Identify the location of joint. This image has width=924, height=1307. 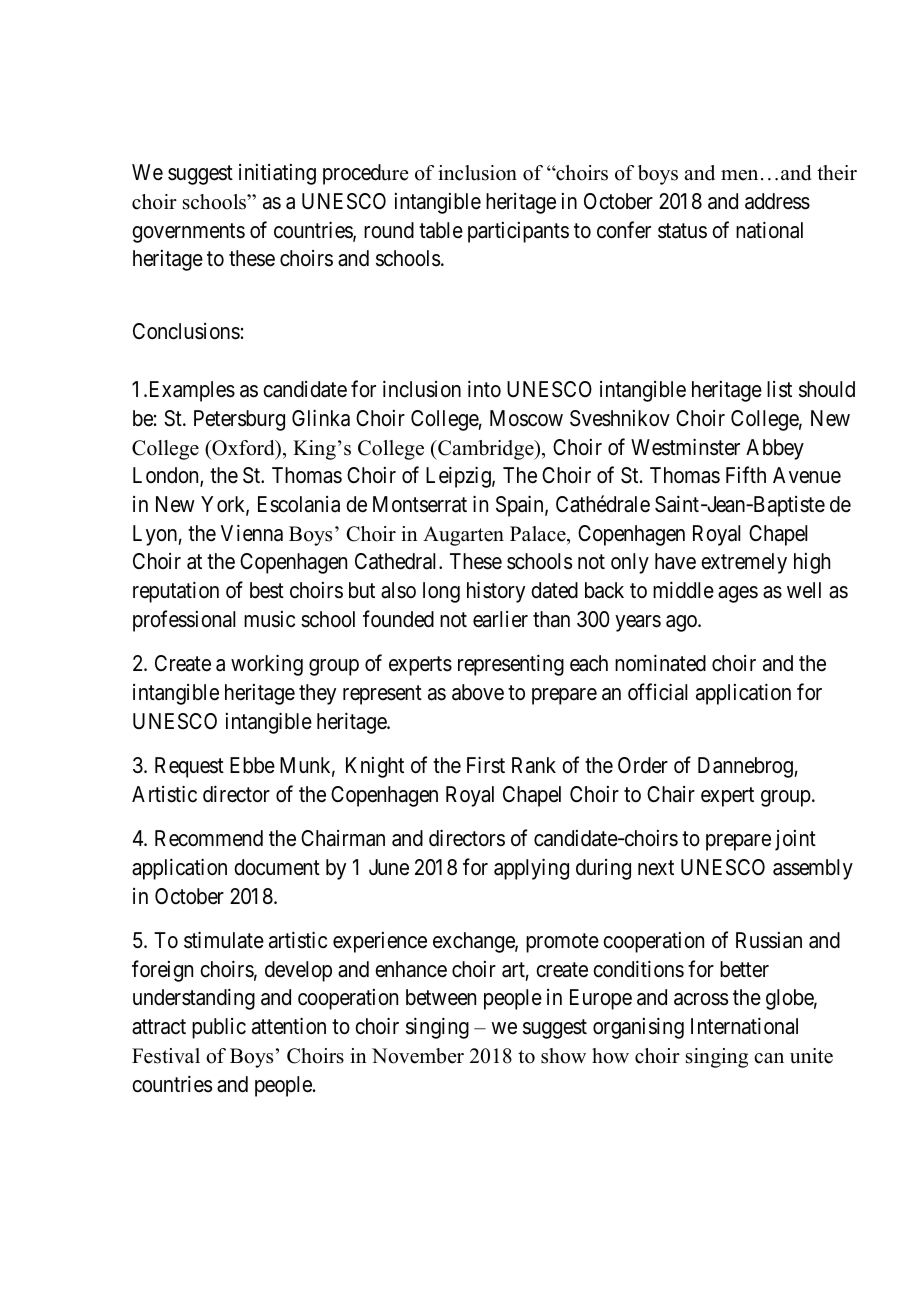
(795, 840).
